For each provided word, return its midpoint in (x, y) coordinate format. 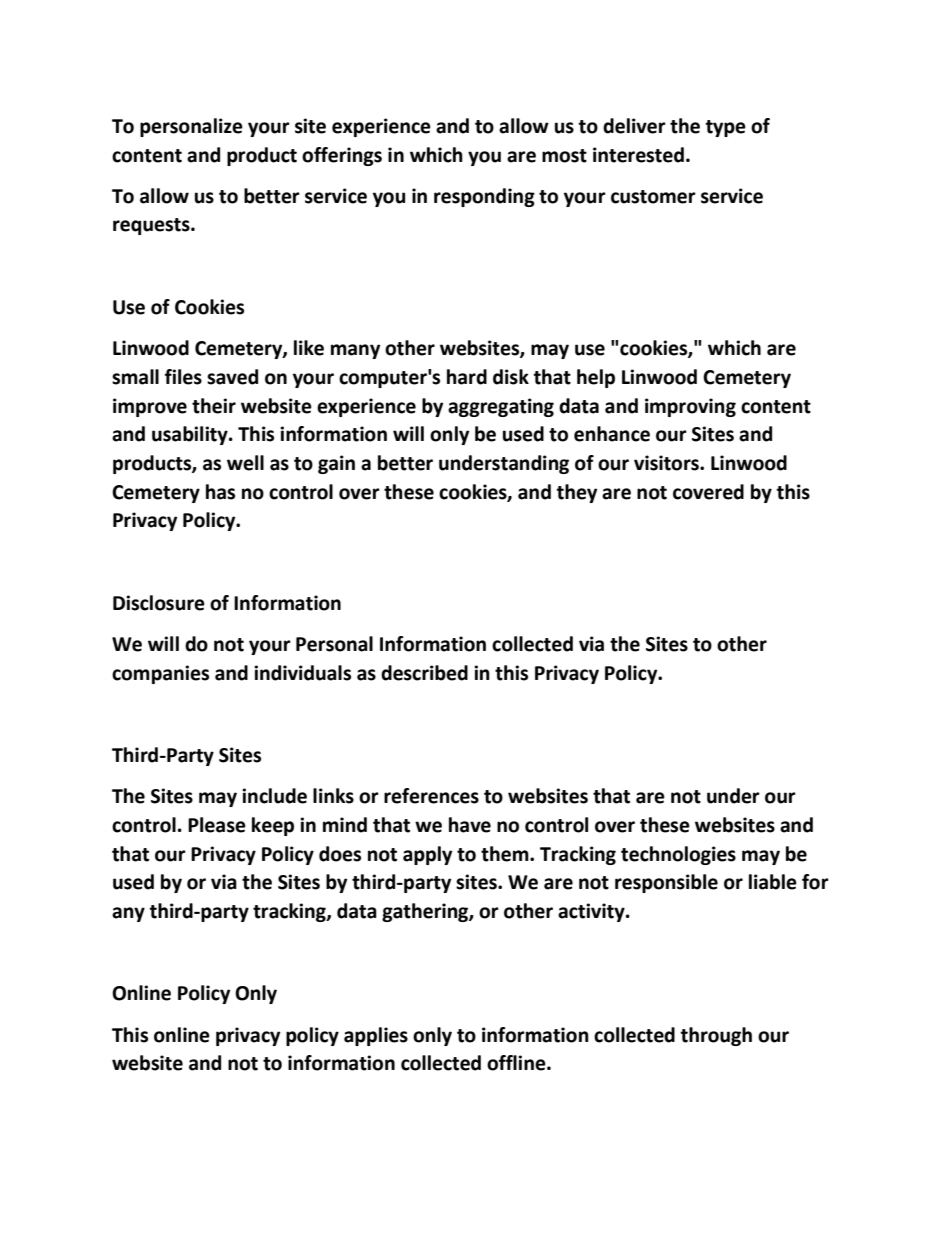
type (726, 128)
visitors (667, 463)
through (716, 1036)
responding (484, 197)
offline (517, 1063)
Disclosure (159, 603)
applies (376, 1036)
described (424, 673)
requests (152, 226)
